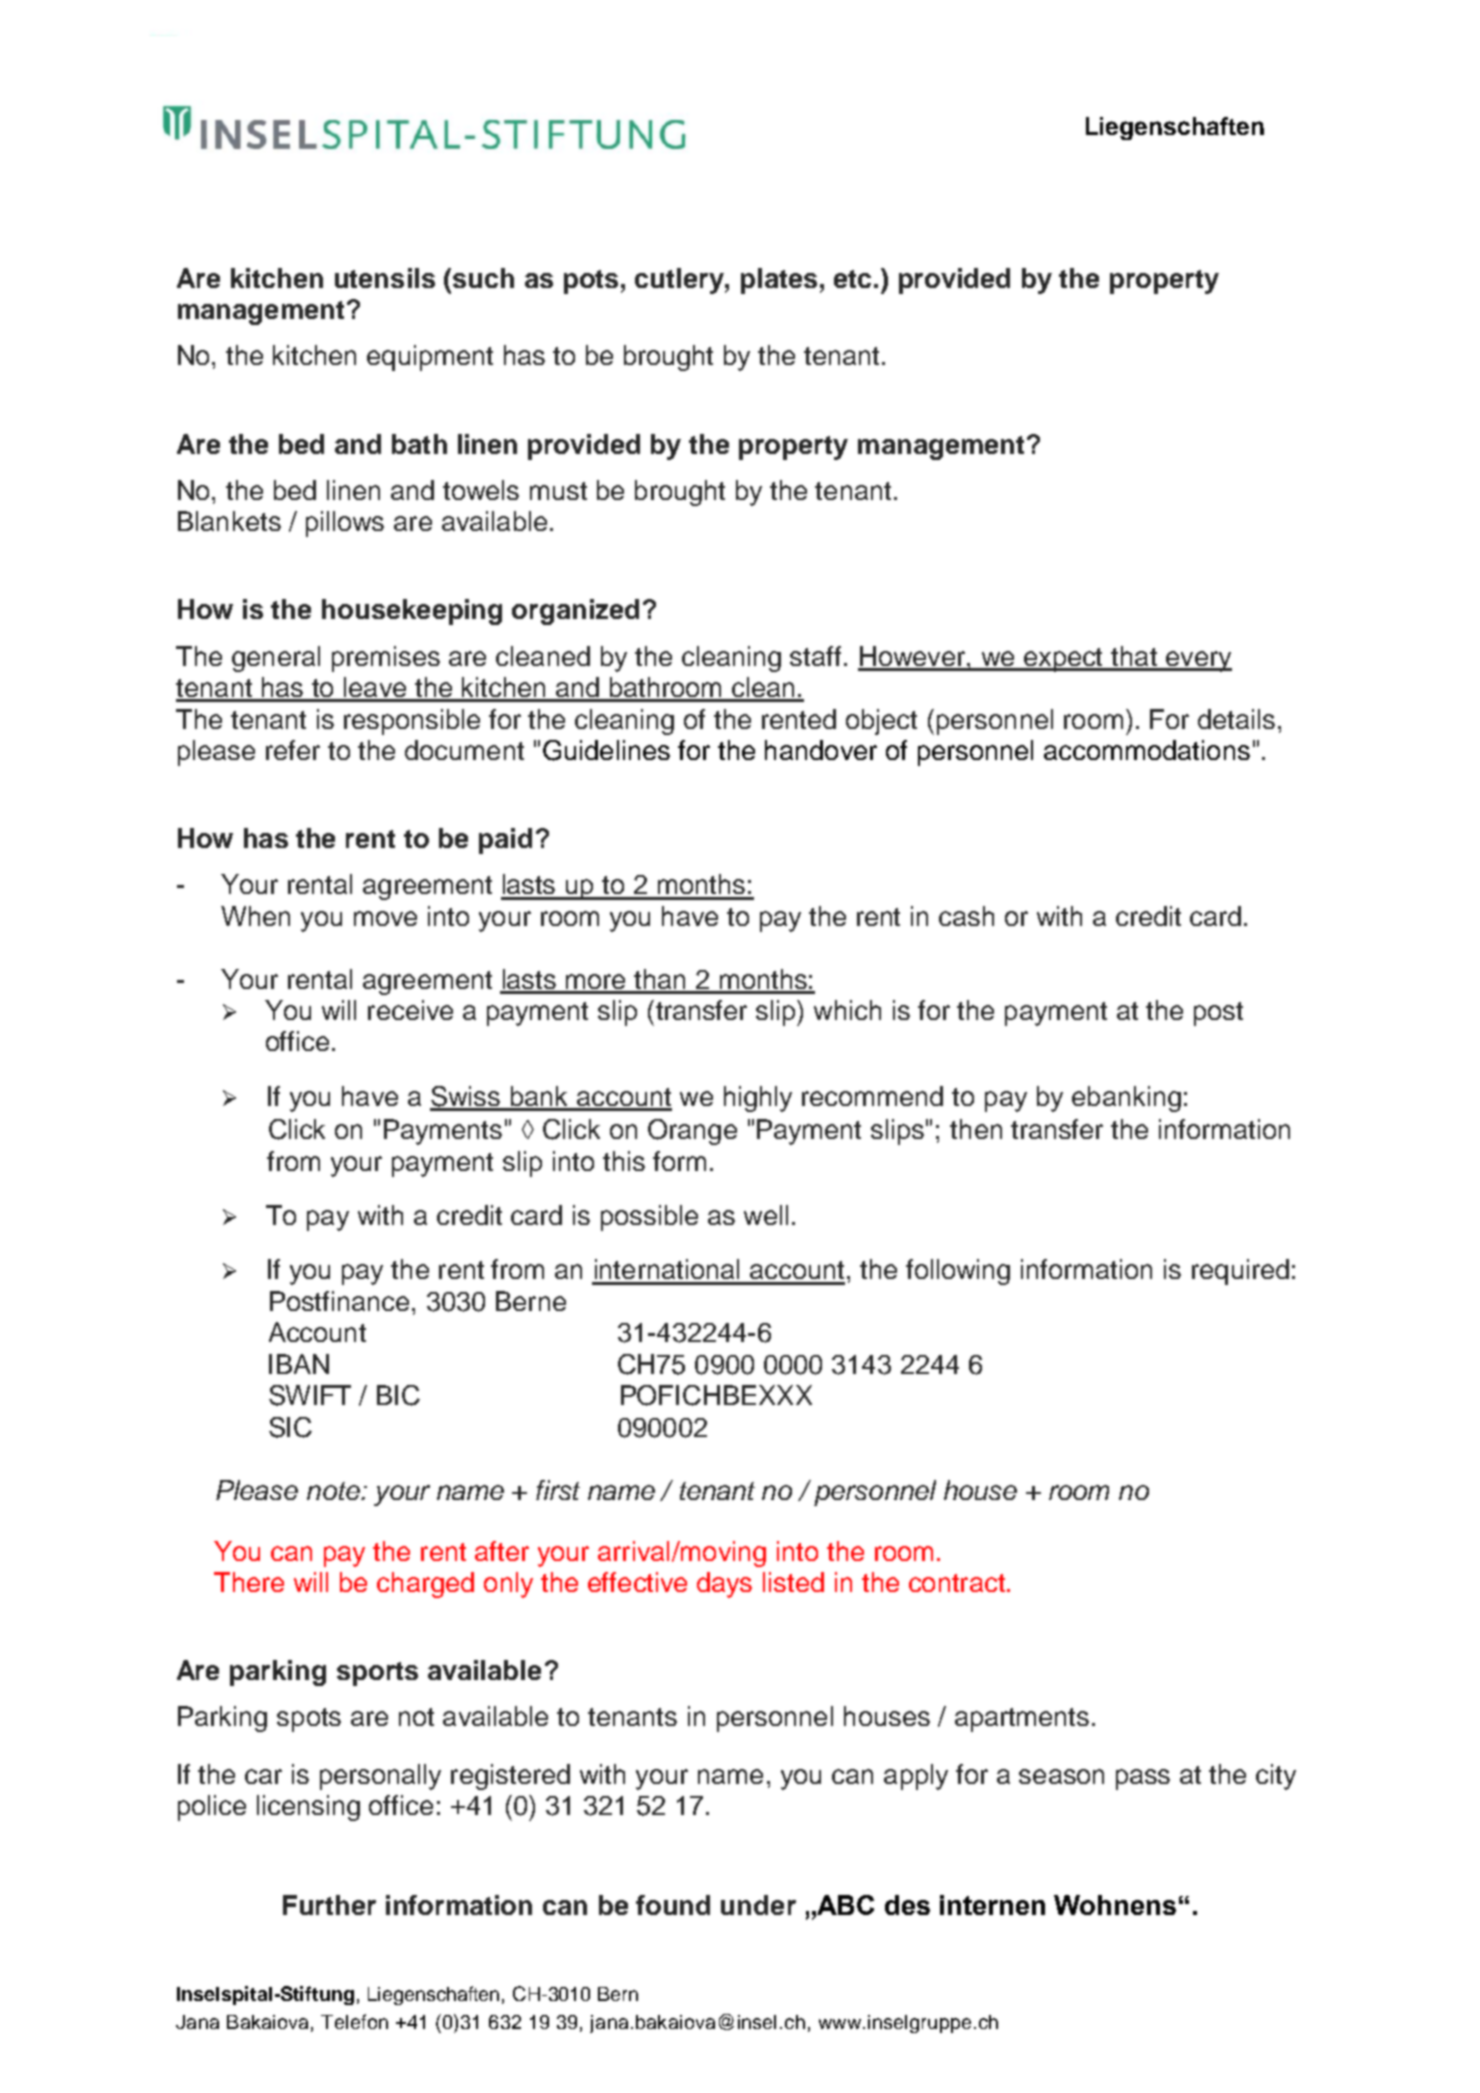 Image resolution: width=1480 pixels, height=2093 pixels. Describe the element at coordinates (1147, 750) in the screenshot. I see `accommodations` at that location.
